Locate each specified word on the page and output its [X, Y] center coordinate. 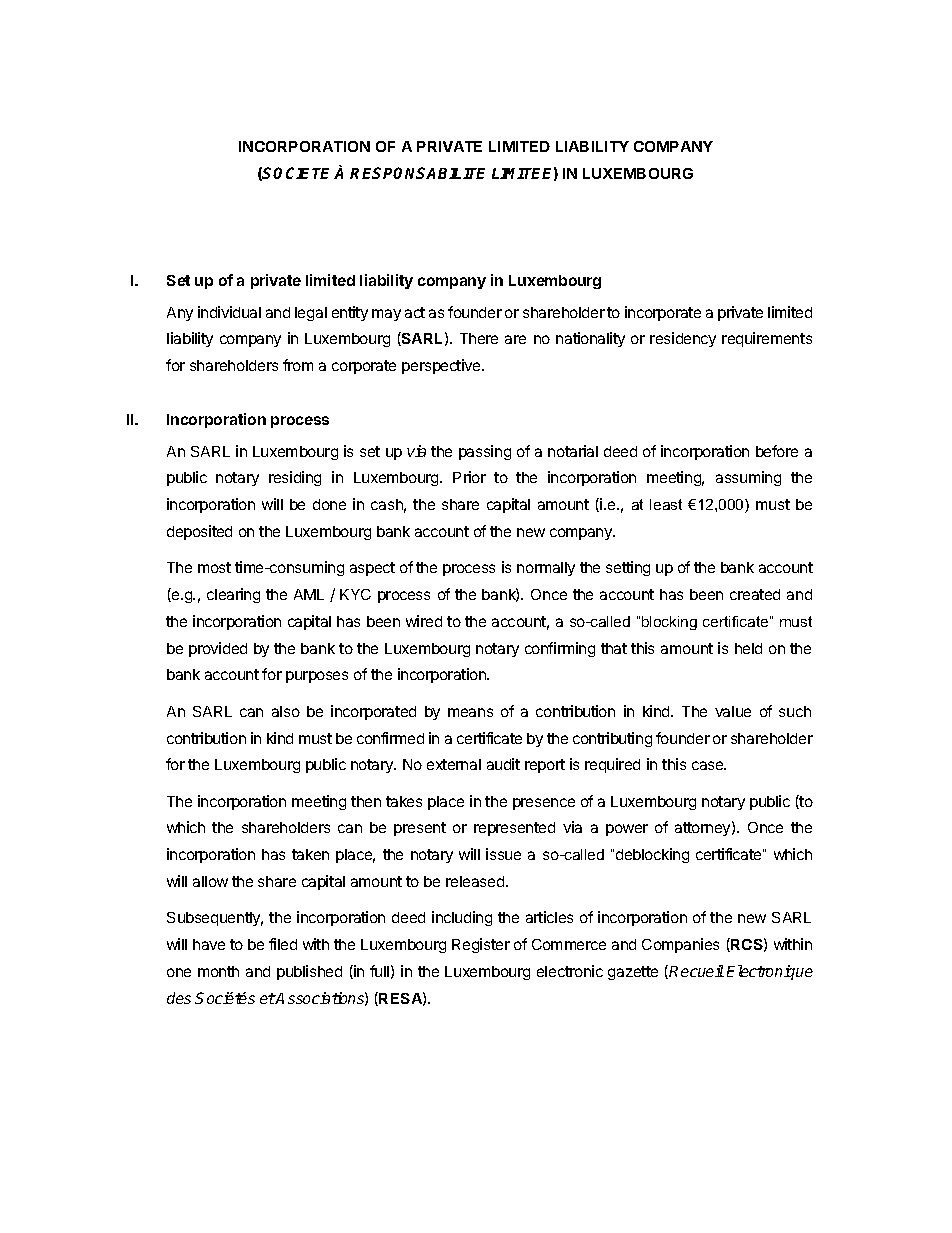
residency [683, 339]
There [479, 338]
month [218, 971]
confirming [560, 649]
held [748, 648]
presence [544, 804]
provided [218, 649]
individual [229, 312]
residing [295, 478]
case [709, 765]
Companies [680, 945]
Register [481, 945]
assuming [748, 478]
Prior [469, 477]
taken [310, 854]
